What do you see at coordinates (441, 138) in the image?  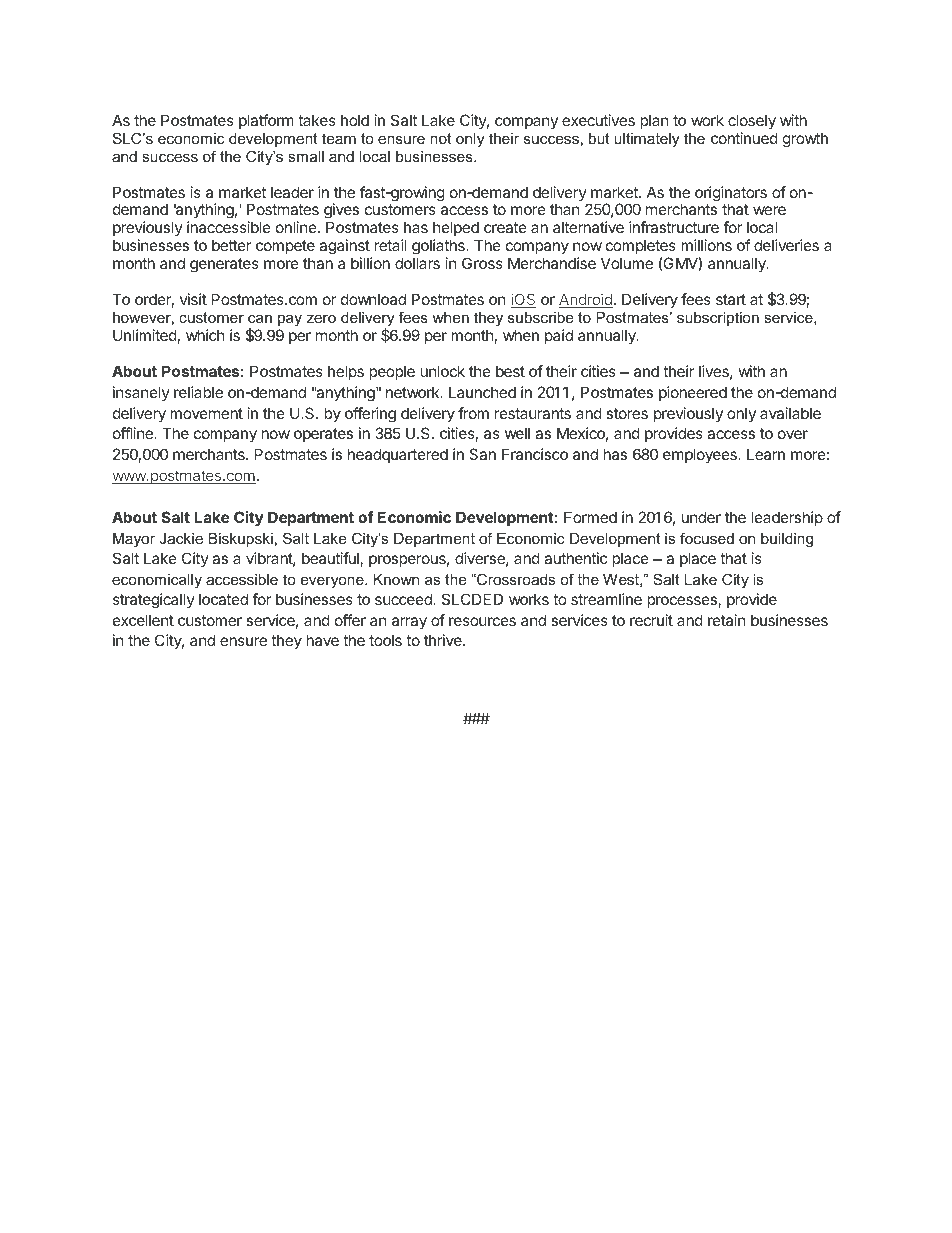 I see `not` at bounding box center [441, 138].
